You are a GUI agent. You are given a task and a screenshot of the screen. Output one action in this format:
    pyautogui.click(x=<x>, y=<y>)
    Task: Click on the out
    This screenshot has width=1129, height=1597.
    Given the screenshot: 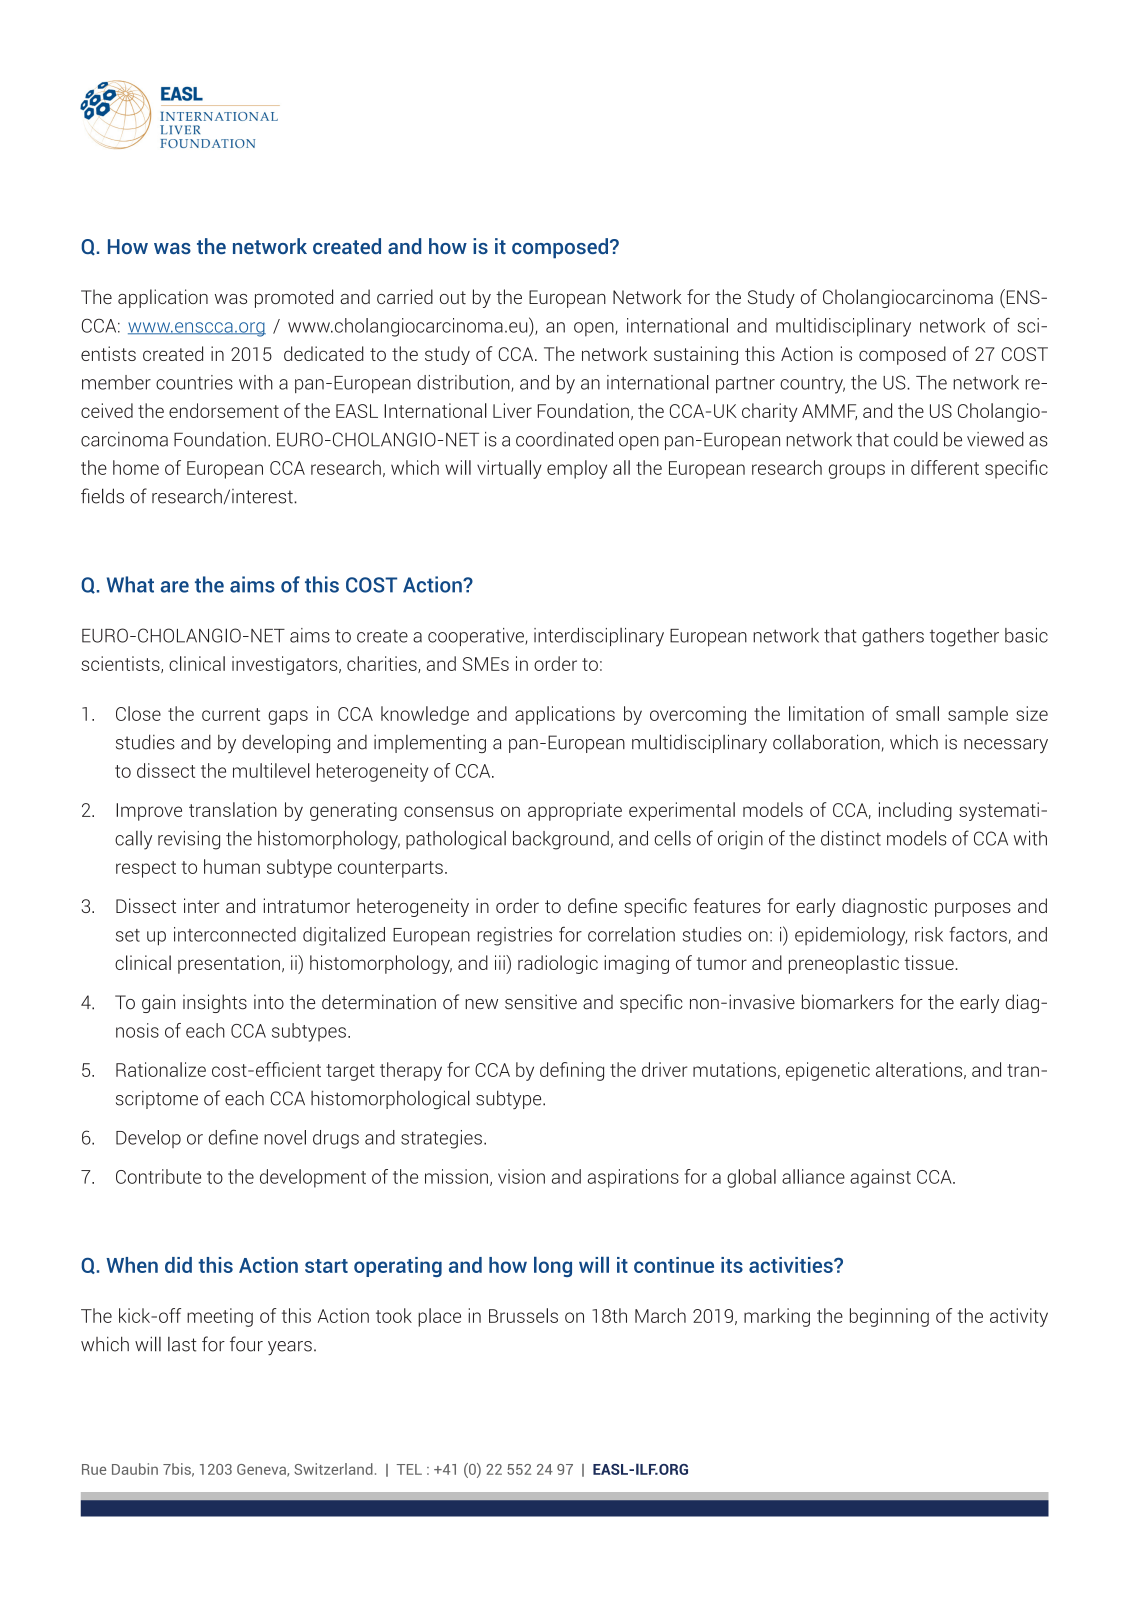 What is the action you would take?
    pyautogui.click(x=453, y=297)
